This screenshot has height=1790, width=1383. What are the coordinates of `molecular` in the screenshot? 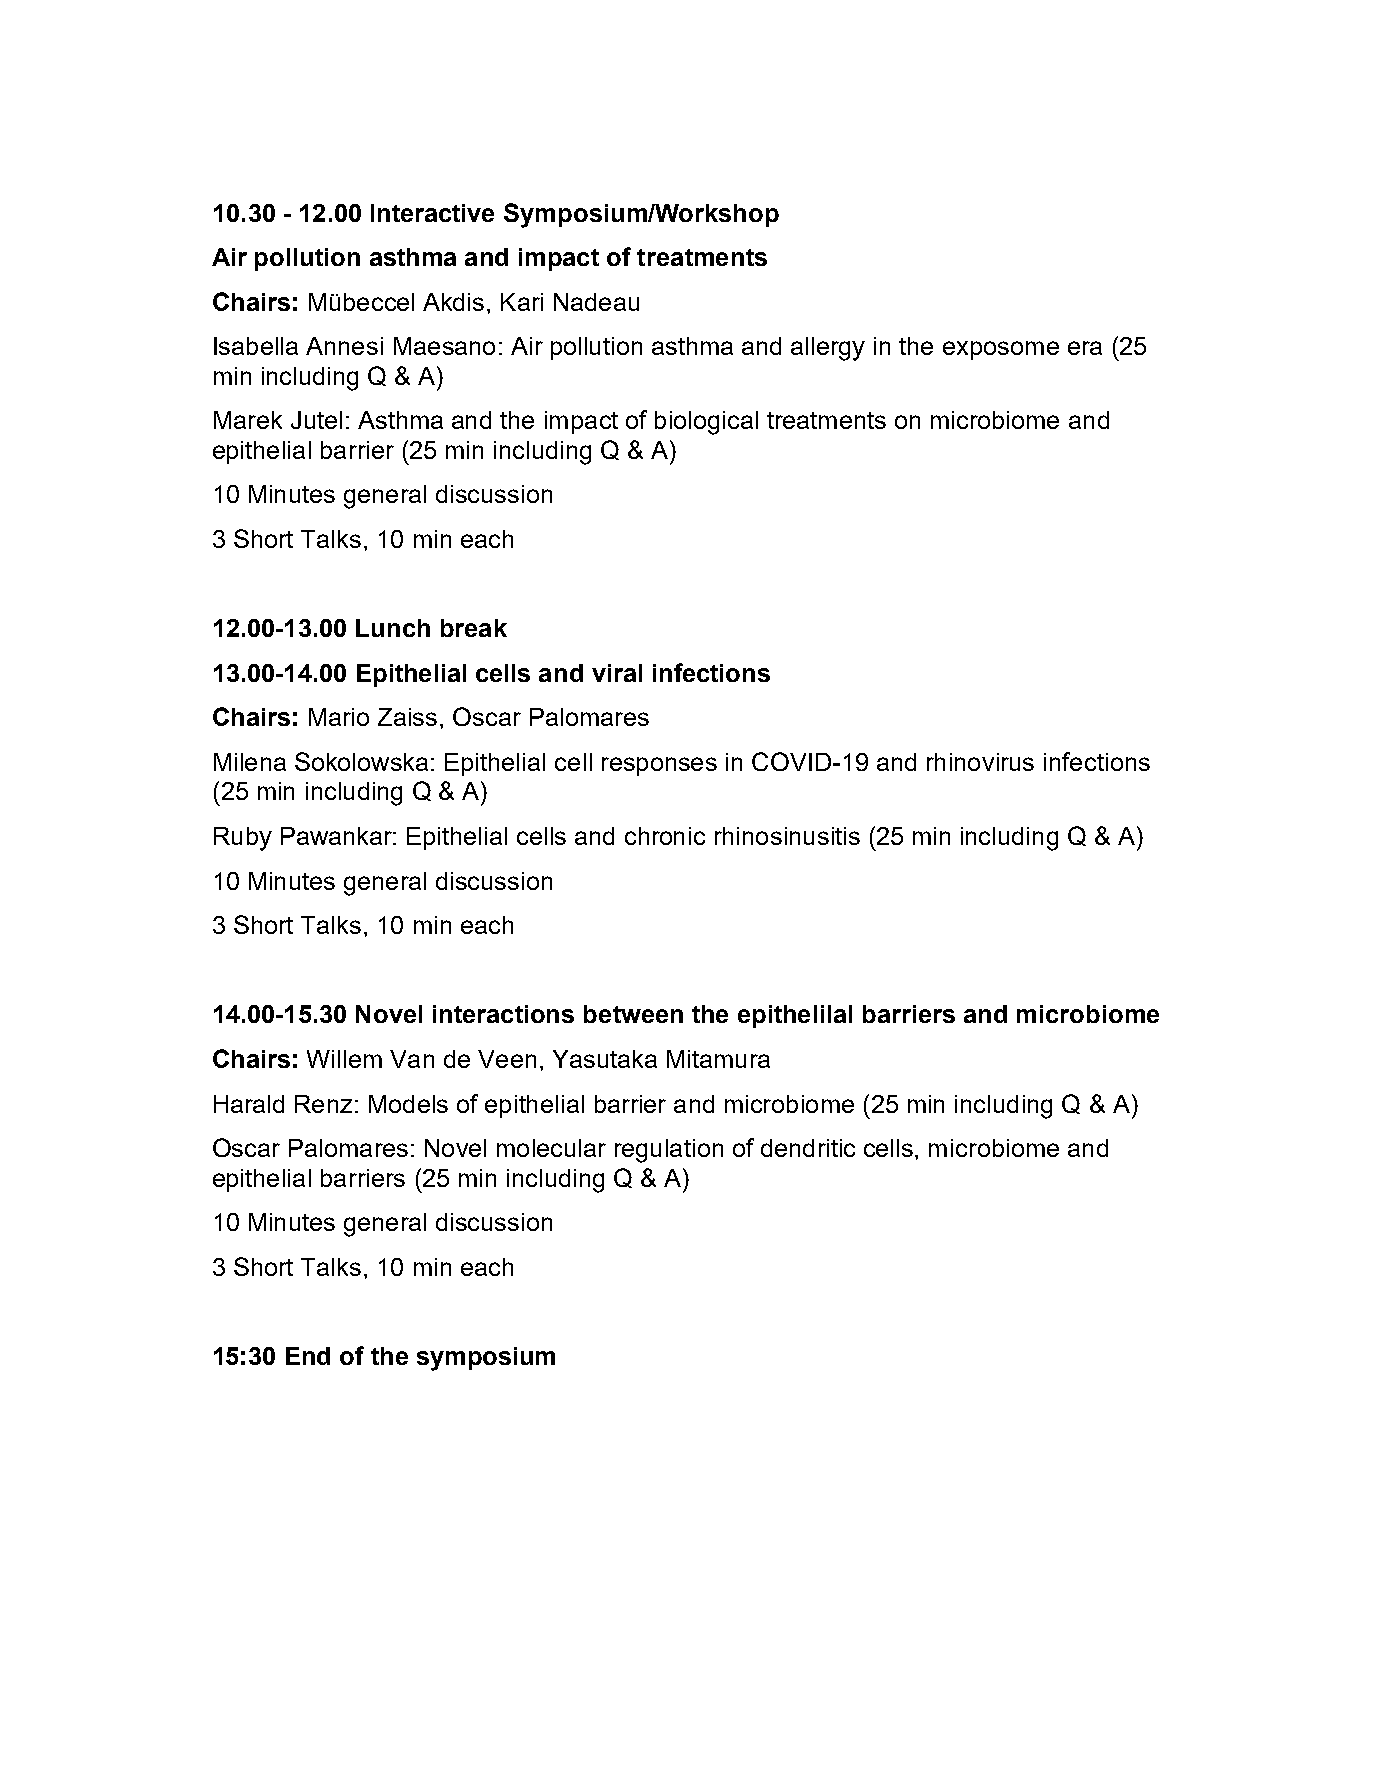 It's located at (551, 1148).
